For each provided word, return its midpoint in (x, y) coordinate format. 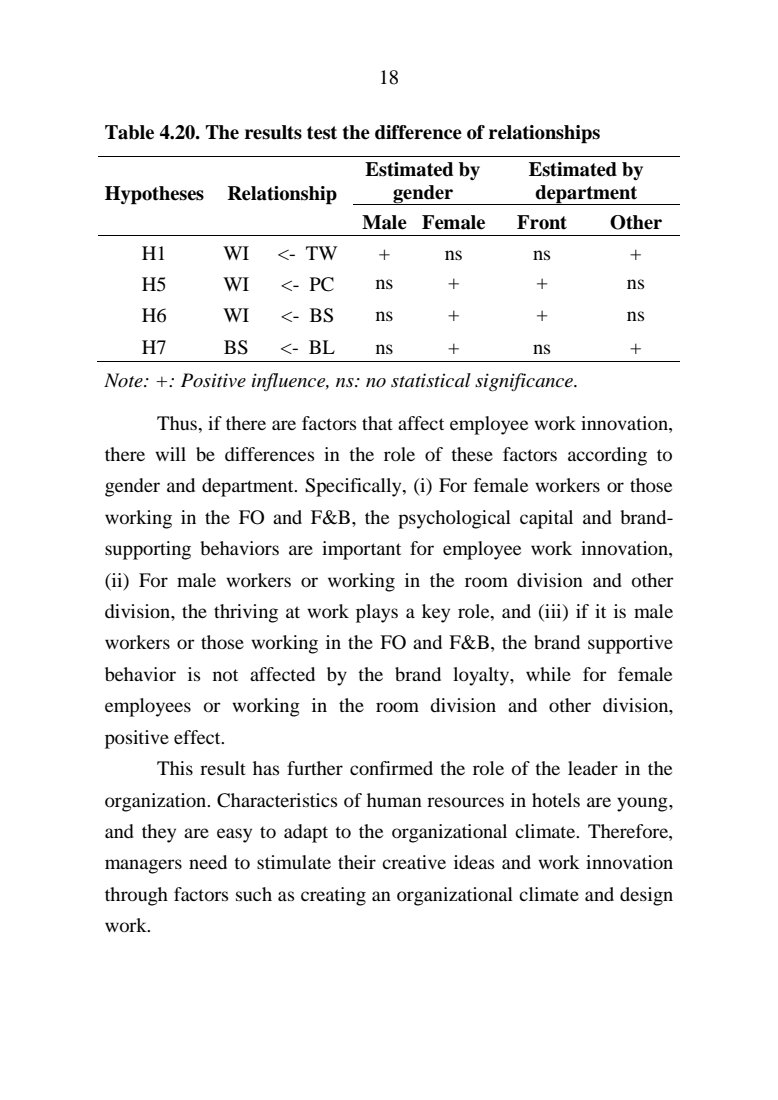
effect (198, 737)
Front (542, 222)
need (208, 862)
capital (546, 519)
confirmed (391, 768)
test (322, 133)
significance (525, 382)
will (170, 454)
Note (124, 380)
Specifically (354, 487)
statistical (431, 380)
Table (129, 132)
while (548, 674)
